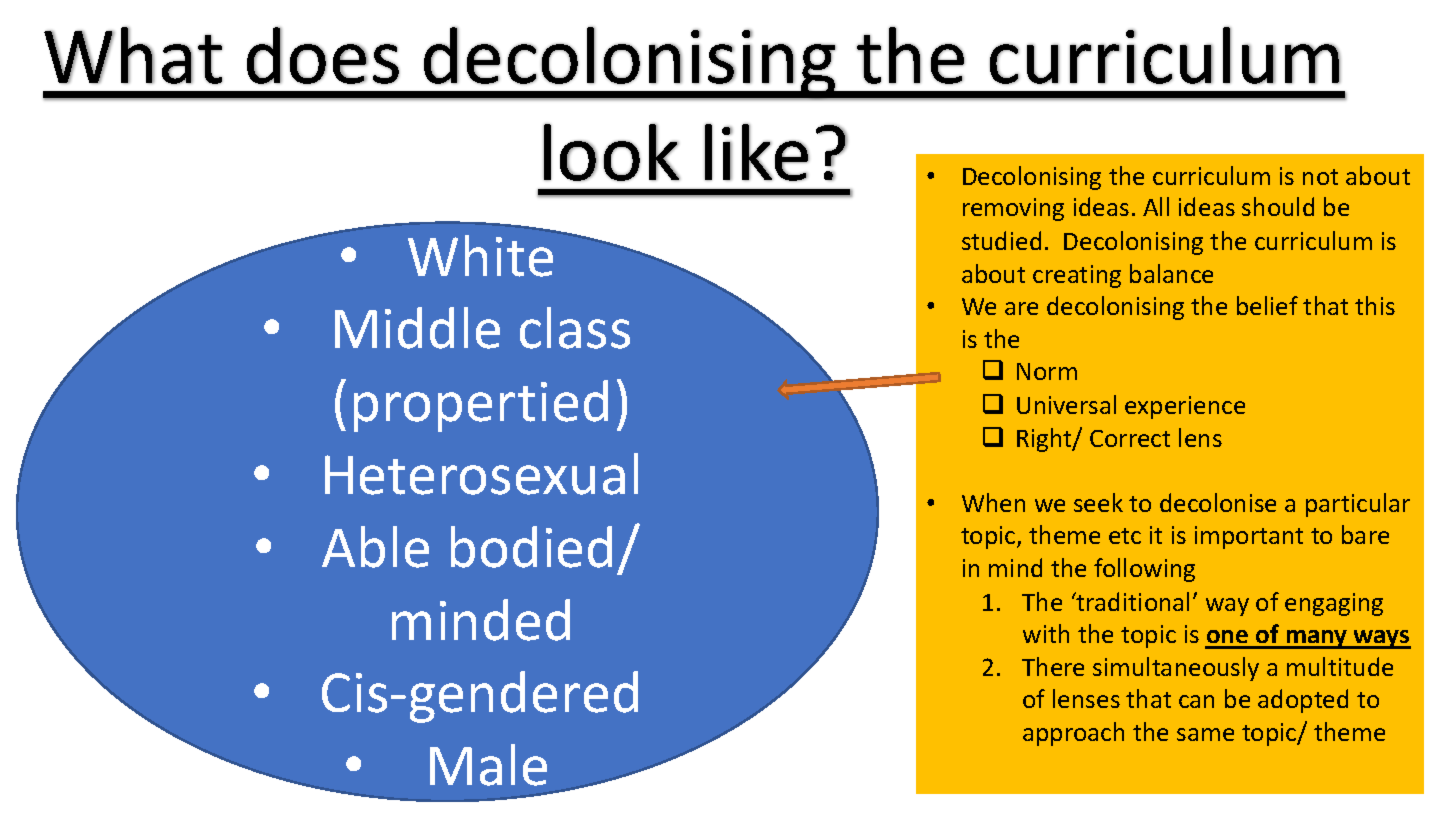  Describe the element at coordinates (757, 152) in the screenshot. I see `like` at that location.
